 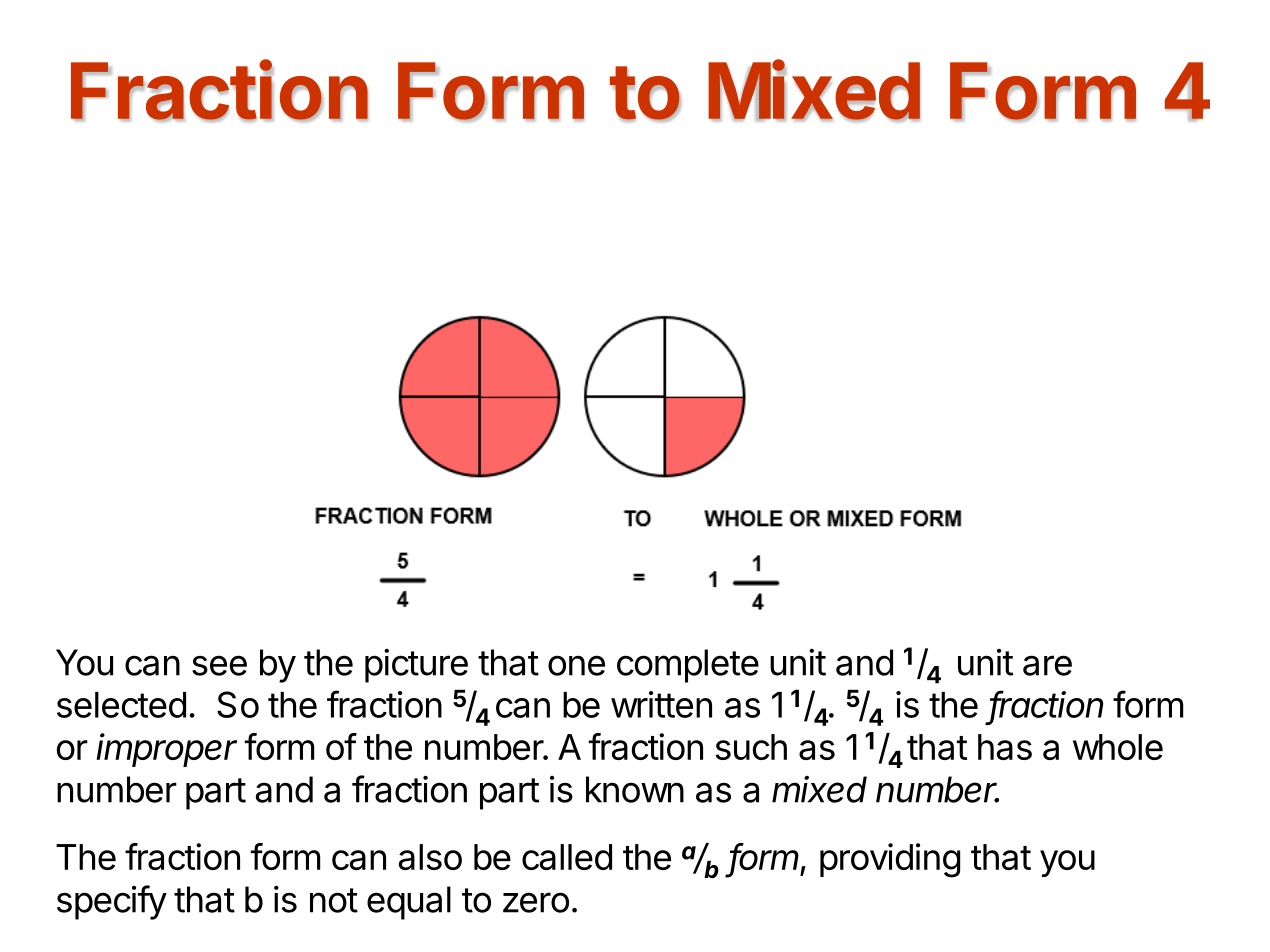 What do you see at coordinates (219, 665) in the page?
I see `see` at bounding box center [219, 665].
